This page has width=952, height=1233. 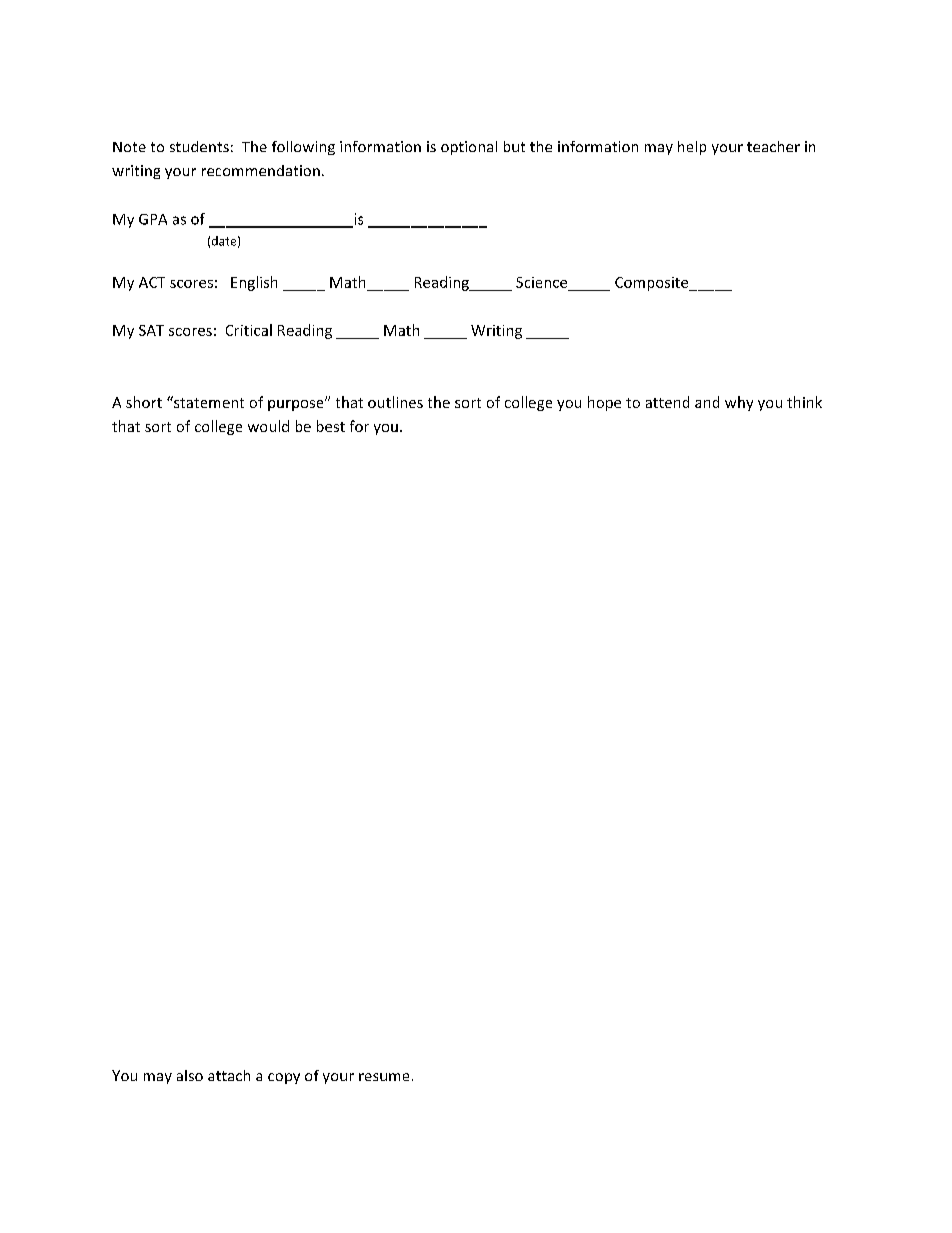 What do you see at coordinates (395, 402) in the page?
I see `outlines` at bounding box center [395, 402].
